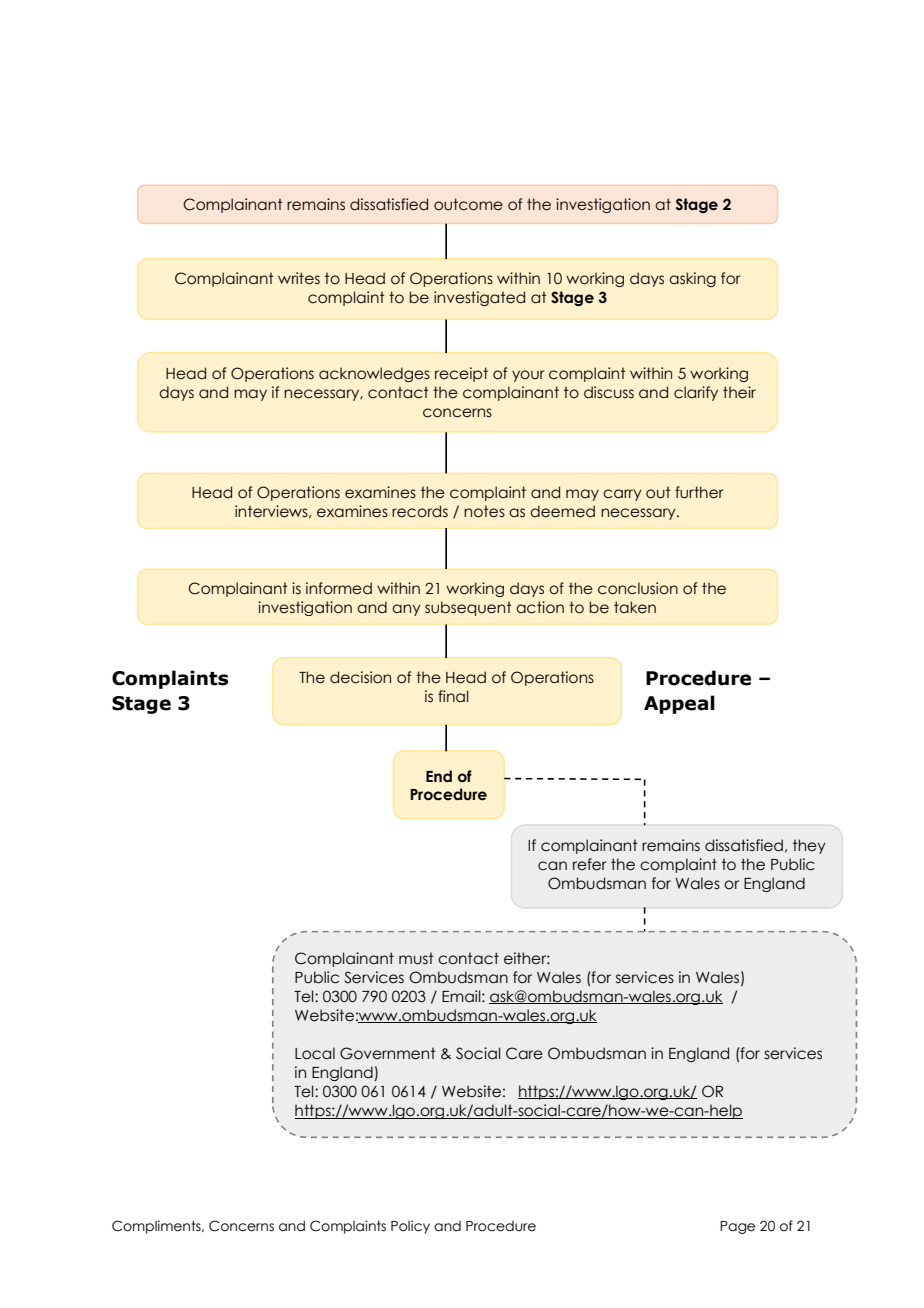 Image resolution: width=924 pixels, height=1308 pixels. What do you see at coordinates (692, 279) in the screenshot?
I see `asking` at bounding box center [692, 279].
